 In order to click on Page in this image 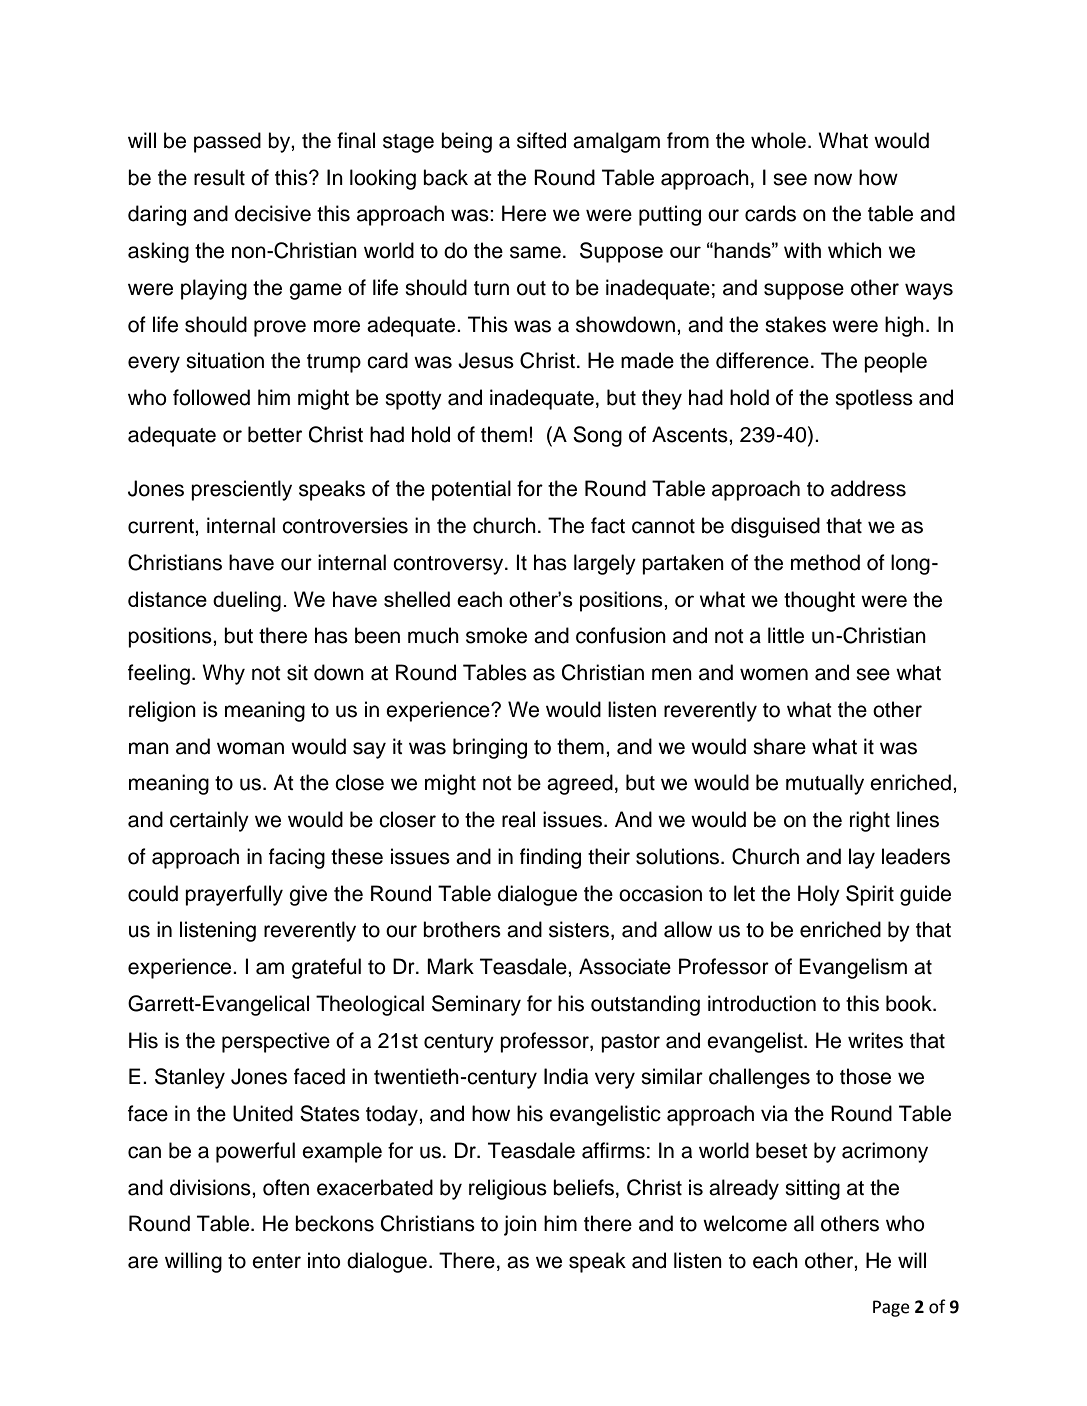, I will do `click(891, 1308)`.
